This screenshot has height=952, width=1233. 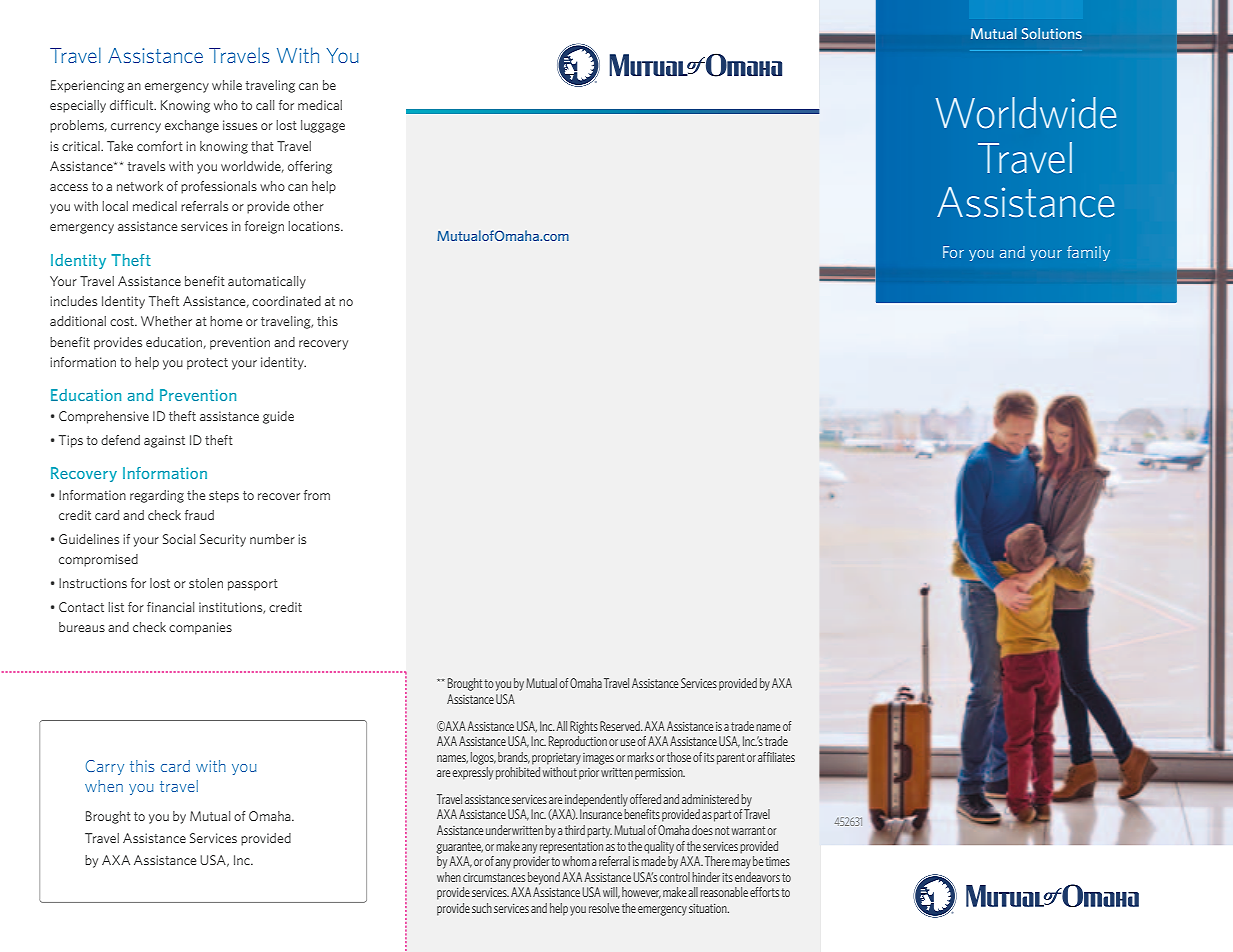 I want to click on guarantee, so click(x=459, y=848).
